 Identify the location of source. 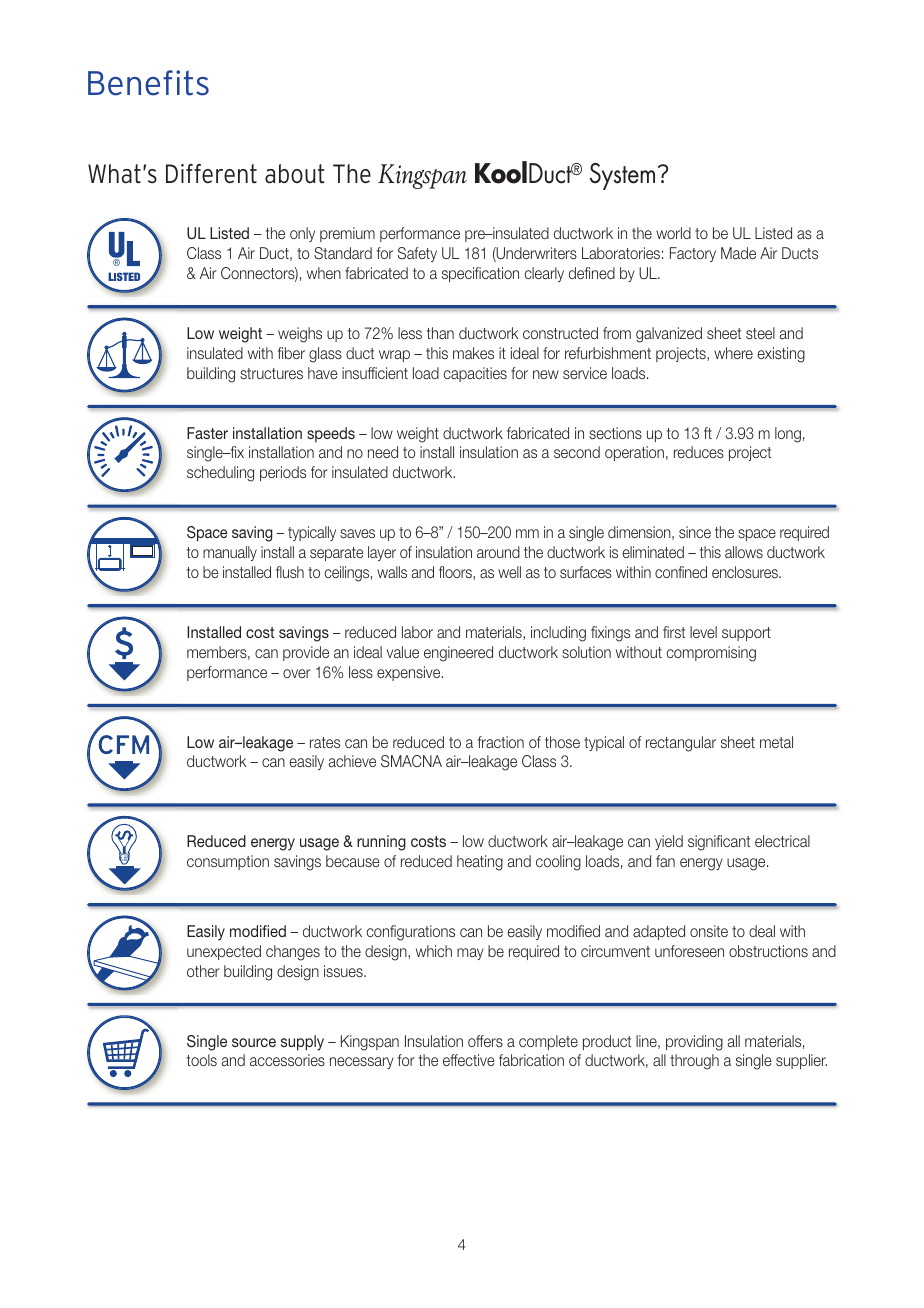
(254, 1042).
